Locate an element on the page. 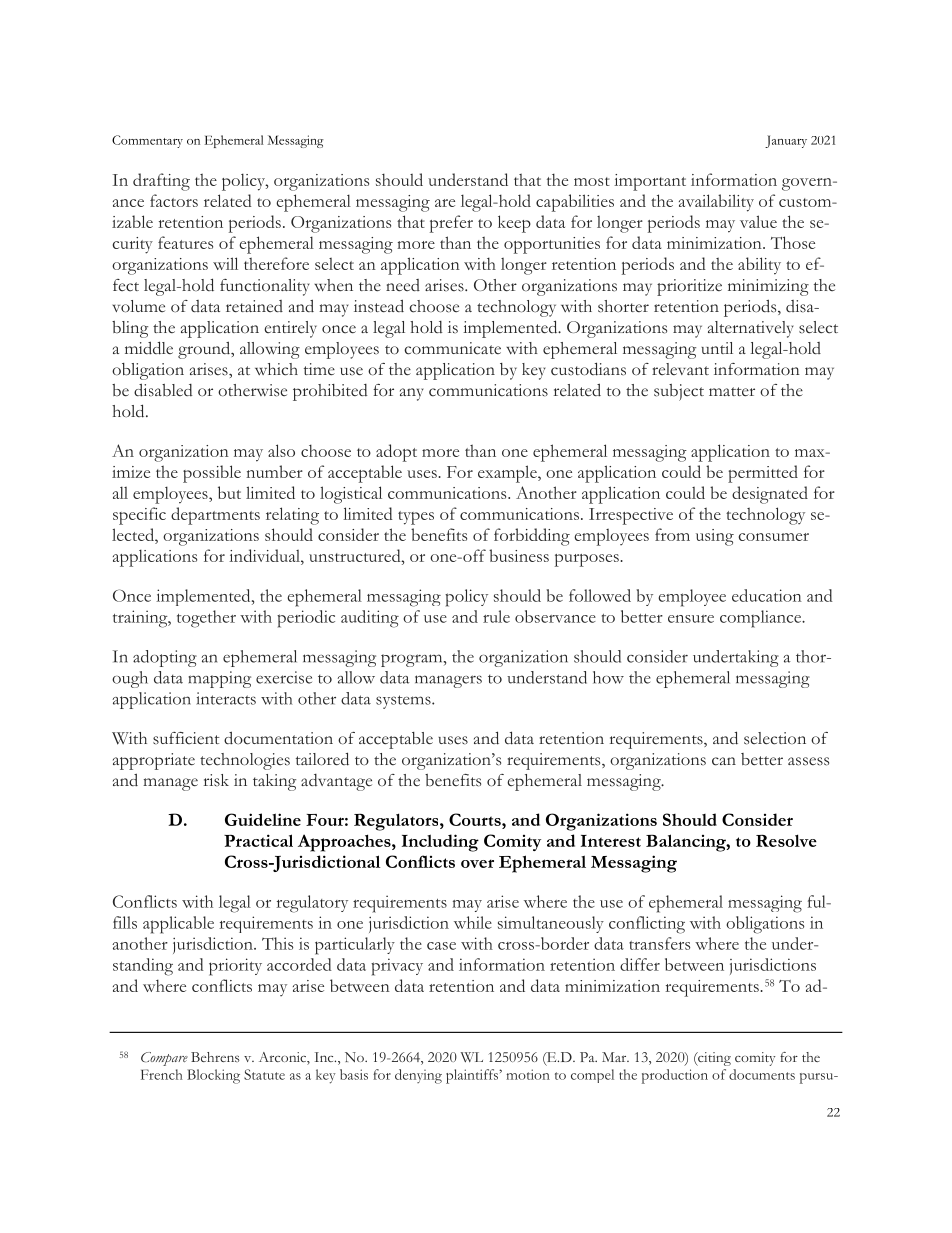 This document has height=1233, width=952. communicate is located at coordinates (452, 348).
